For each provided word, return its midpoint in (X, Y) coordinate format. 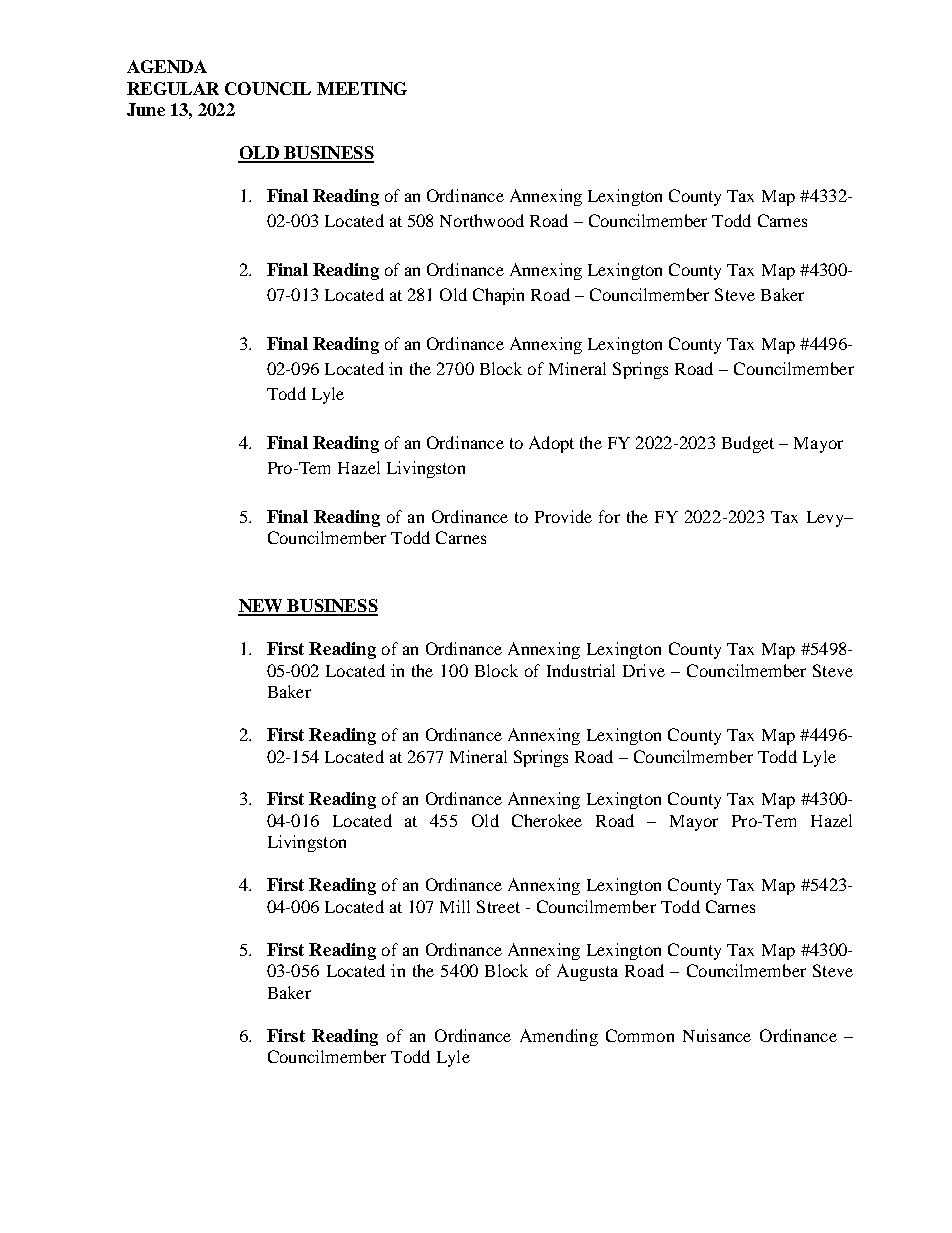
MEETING (362, 88)
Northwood (482, 220)
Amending (559, 1037)
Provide (563, 516)
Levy (826, 519)
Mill (455, 906)
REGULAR (173, 88)
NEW (261, 607)
